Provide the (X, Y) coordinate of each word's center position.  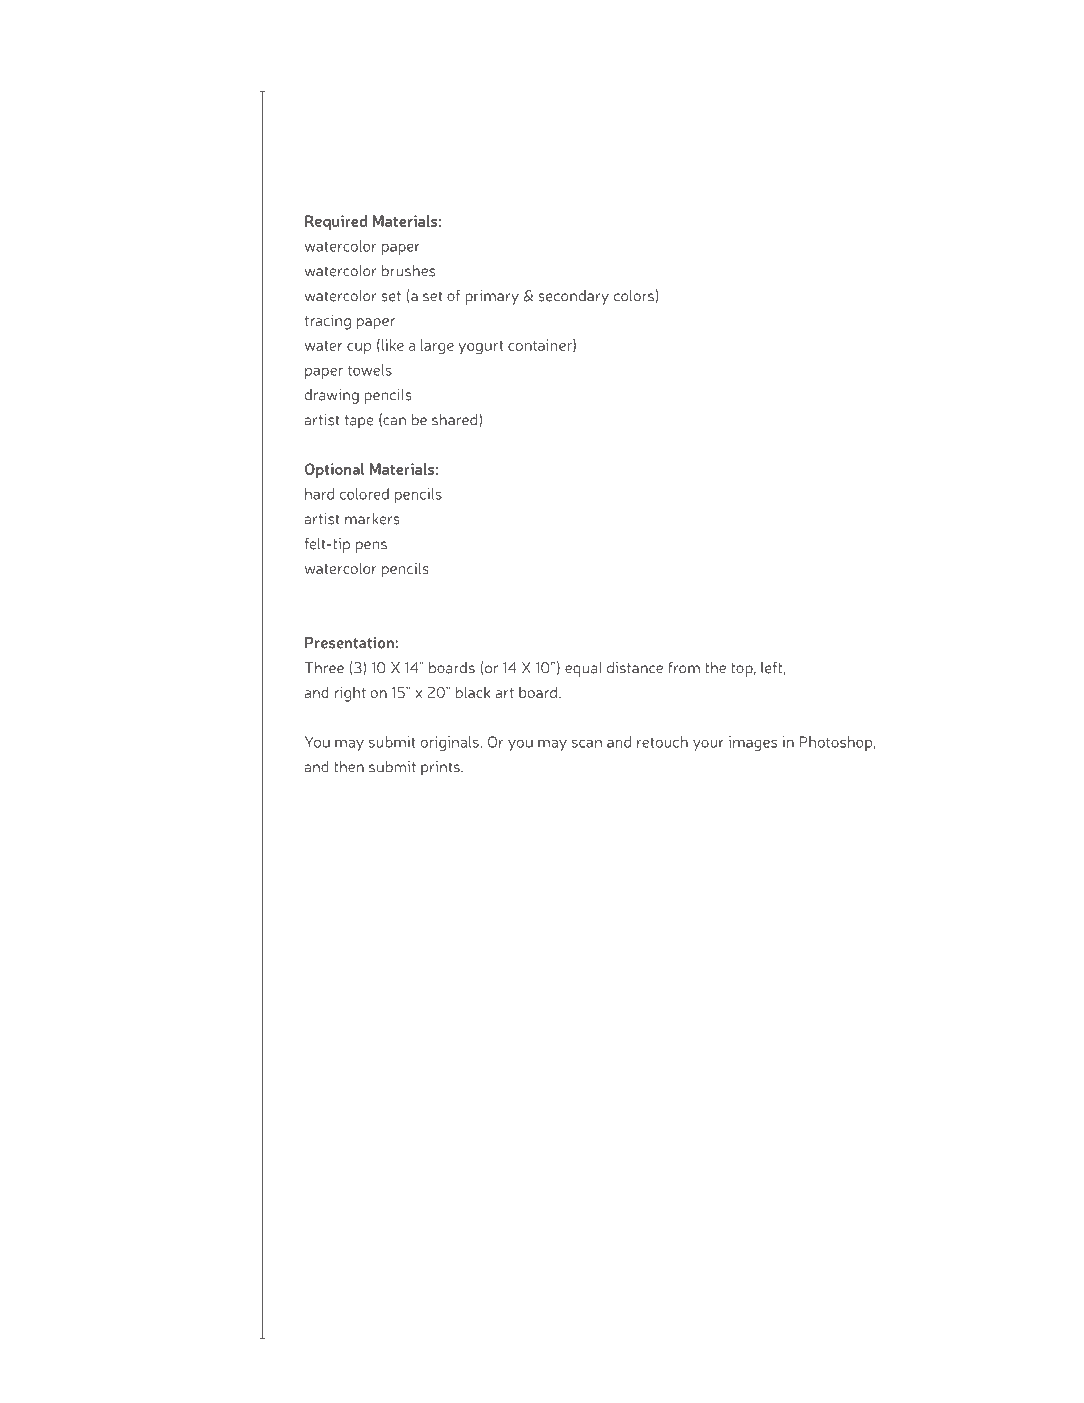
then (349, 767)
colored (364, 494)
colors (634, 296)
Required (336, 222)
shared (454, 420)
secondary (573, 297)
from (684, 668)
